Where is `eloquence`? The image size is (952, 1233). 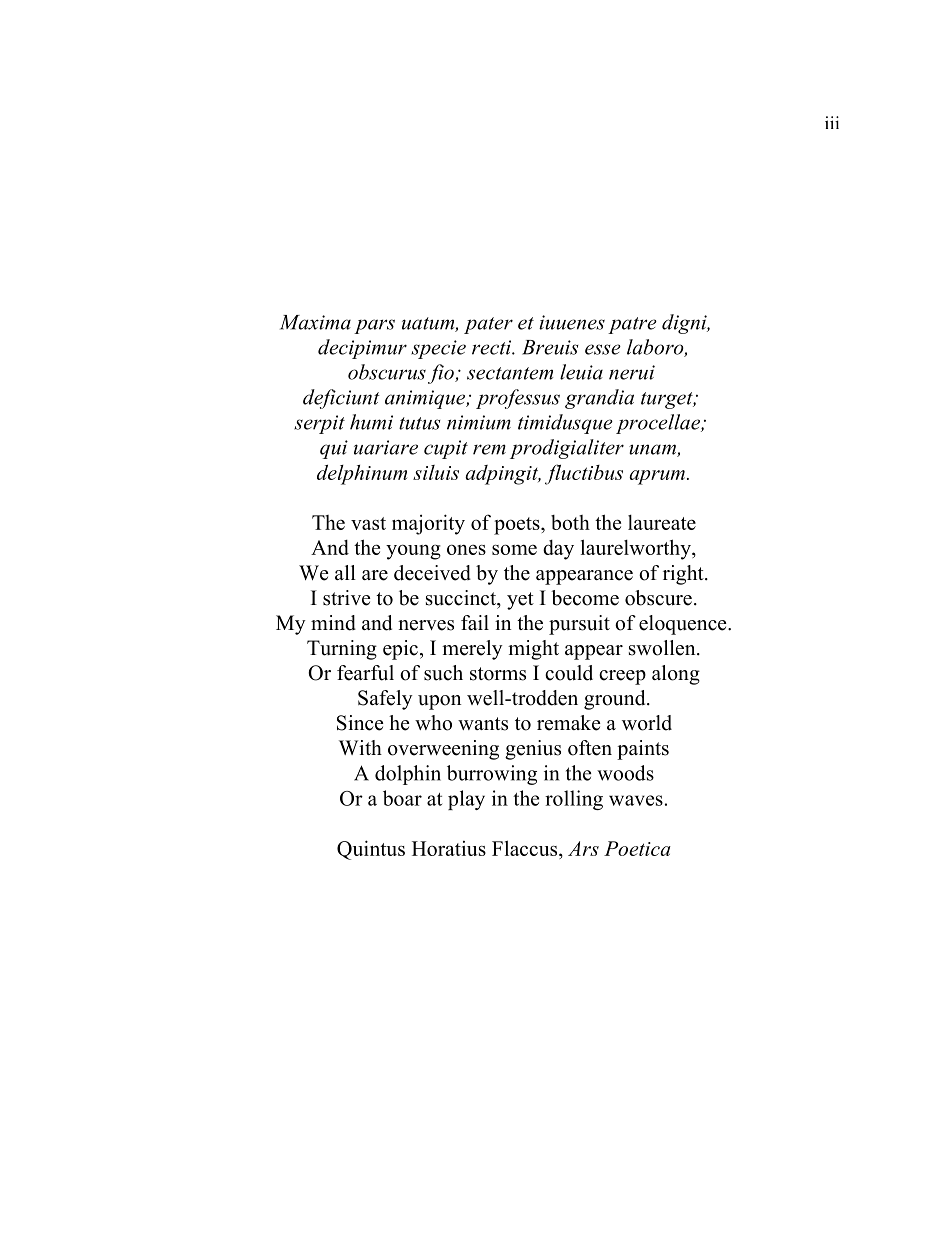 eloquence is located at coordinates (684, 625).
